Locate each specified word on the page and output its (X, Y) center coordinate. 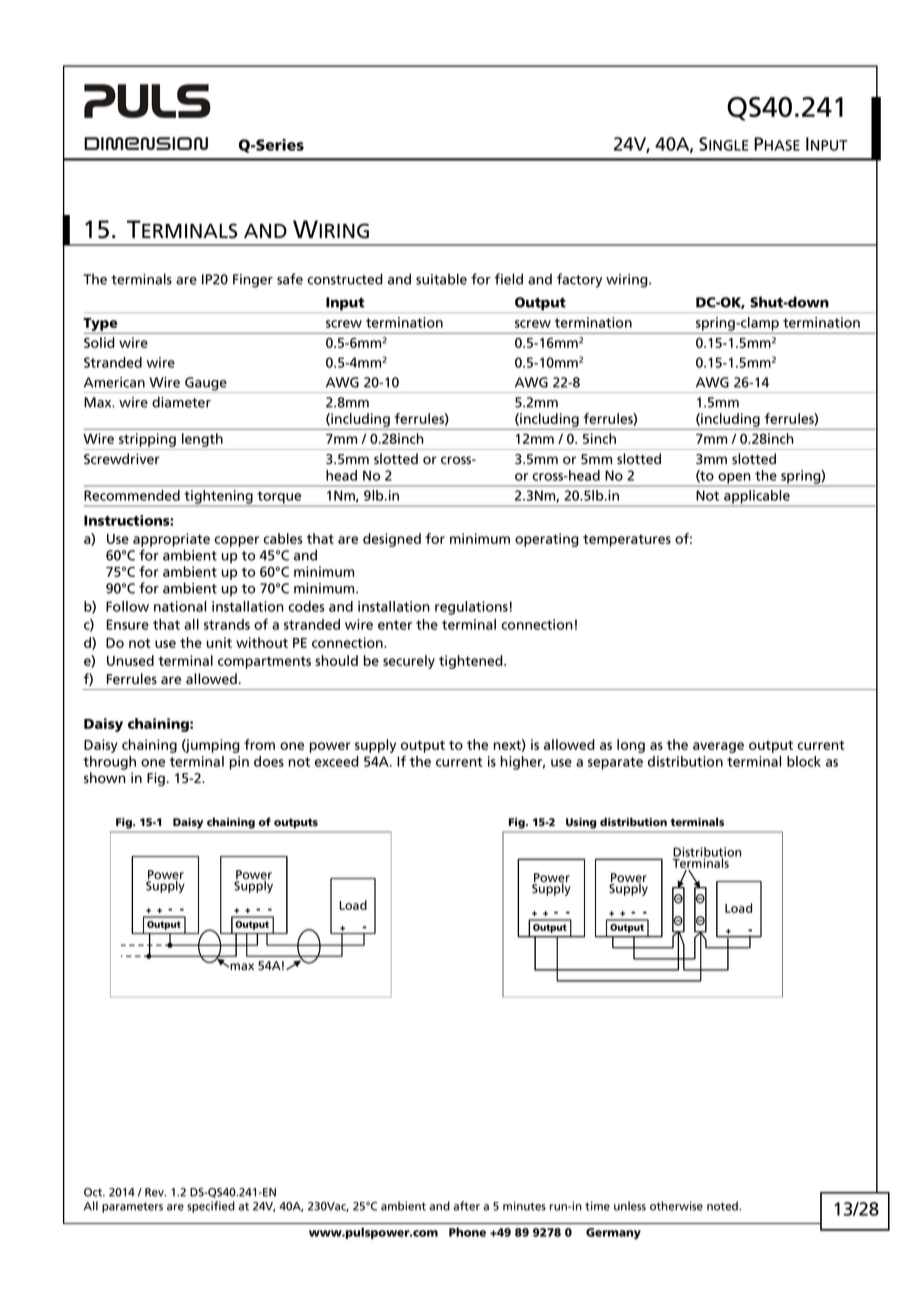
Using (581, 823)
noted (723, 1206)
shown (105, 778)
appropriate (171, 540)
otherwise (676, 1206)
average (718, 747)
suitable (441, 279)
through (109, 763)
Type (100, 324)
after (466, 1206)
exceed (337, 761)
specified (211, 1207)
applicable (757, 497)
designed (392, 540)
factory (579, 280)
